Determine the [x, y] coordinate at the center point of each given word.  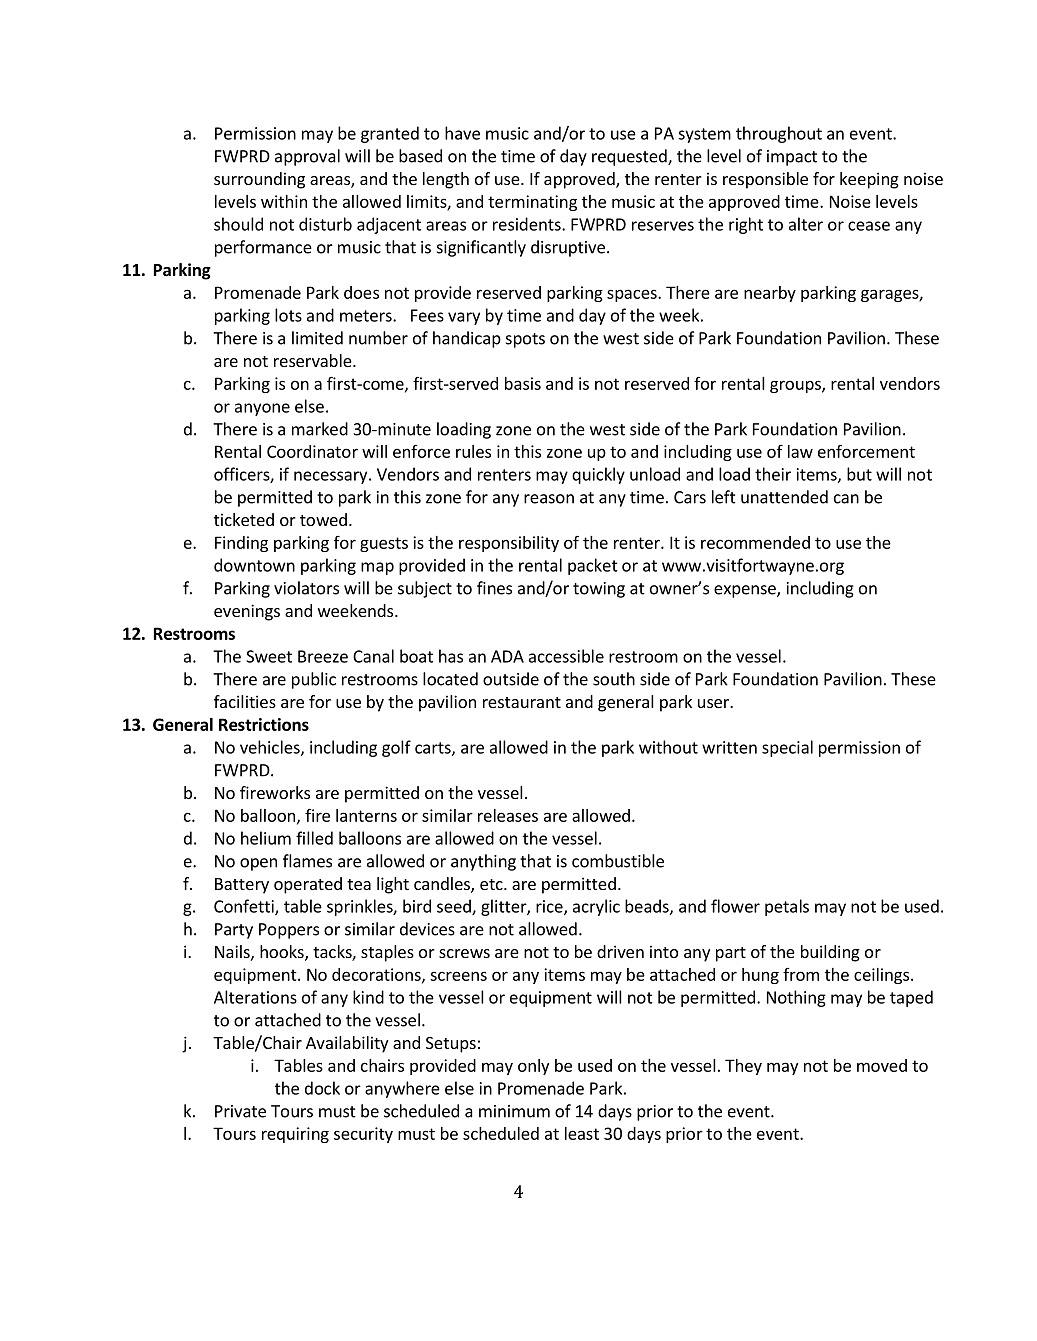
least [582, 1133]
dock [322, 1088]
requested [630, 157]
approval [307, 157]
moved [882, 1065]
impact [792, 158]
